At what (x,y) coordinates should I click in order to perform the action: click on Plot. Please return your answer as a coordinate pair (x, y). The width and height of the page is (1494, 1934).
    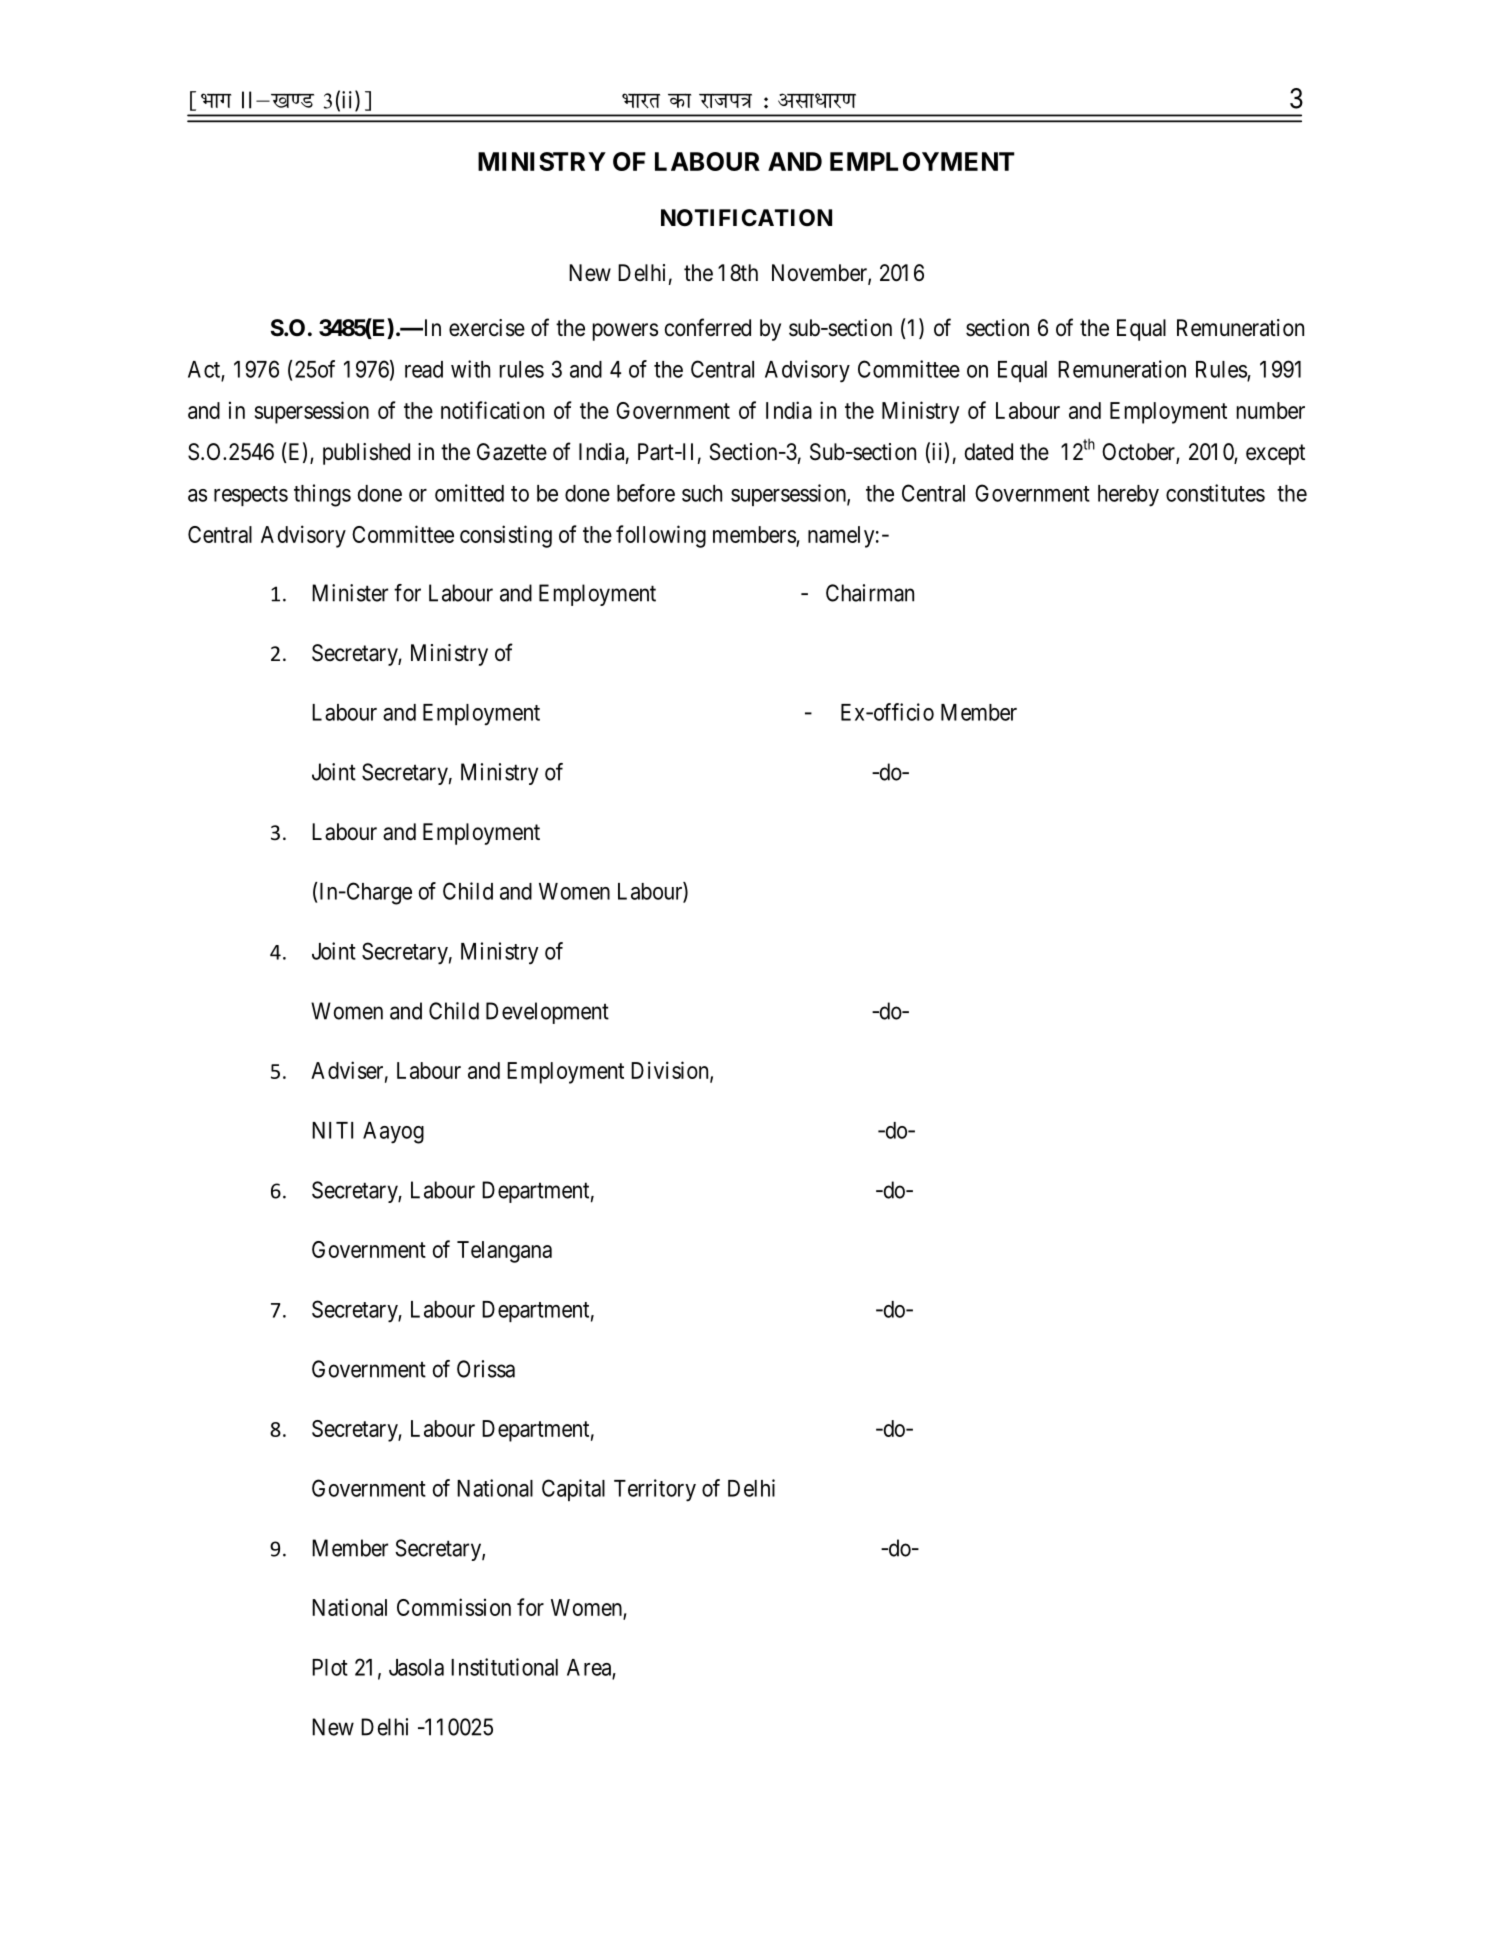
    Looking at the image, I should click on (330, 1667).
